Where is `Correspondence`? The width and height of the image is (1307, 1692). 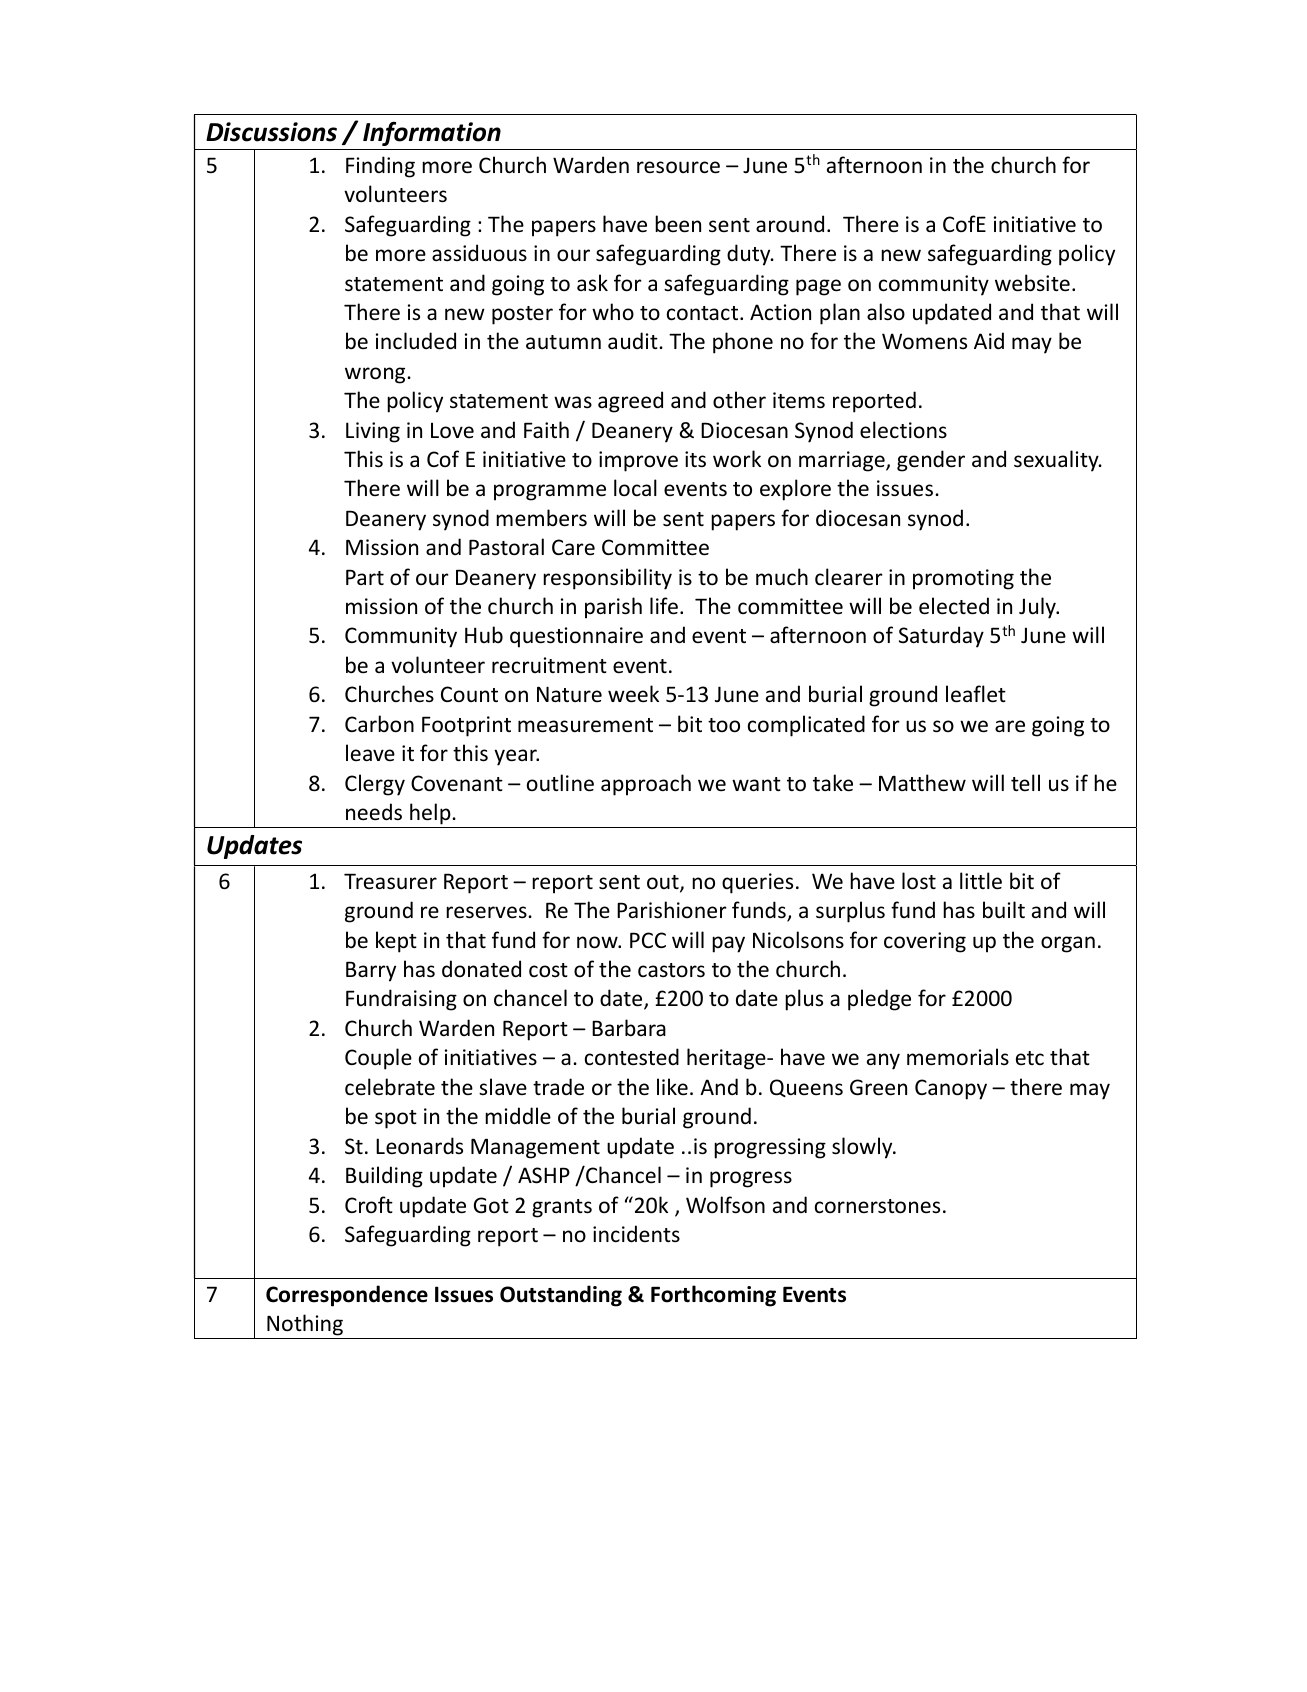
Correspondence is located at coordinates (347, 1296).
